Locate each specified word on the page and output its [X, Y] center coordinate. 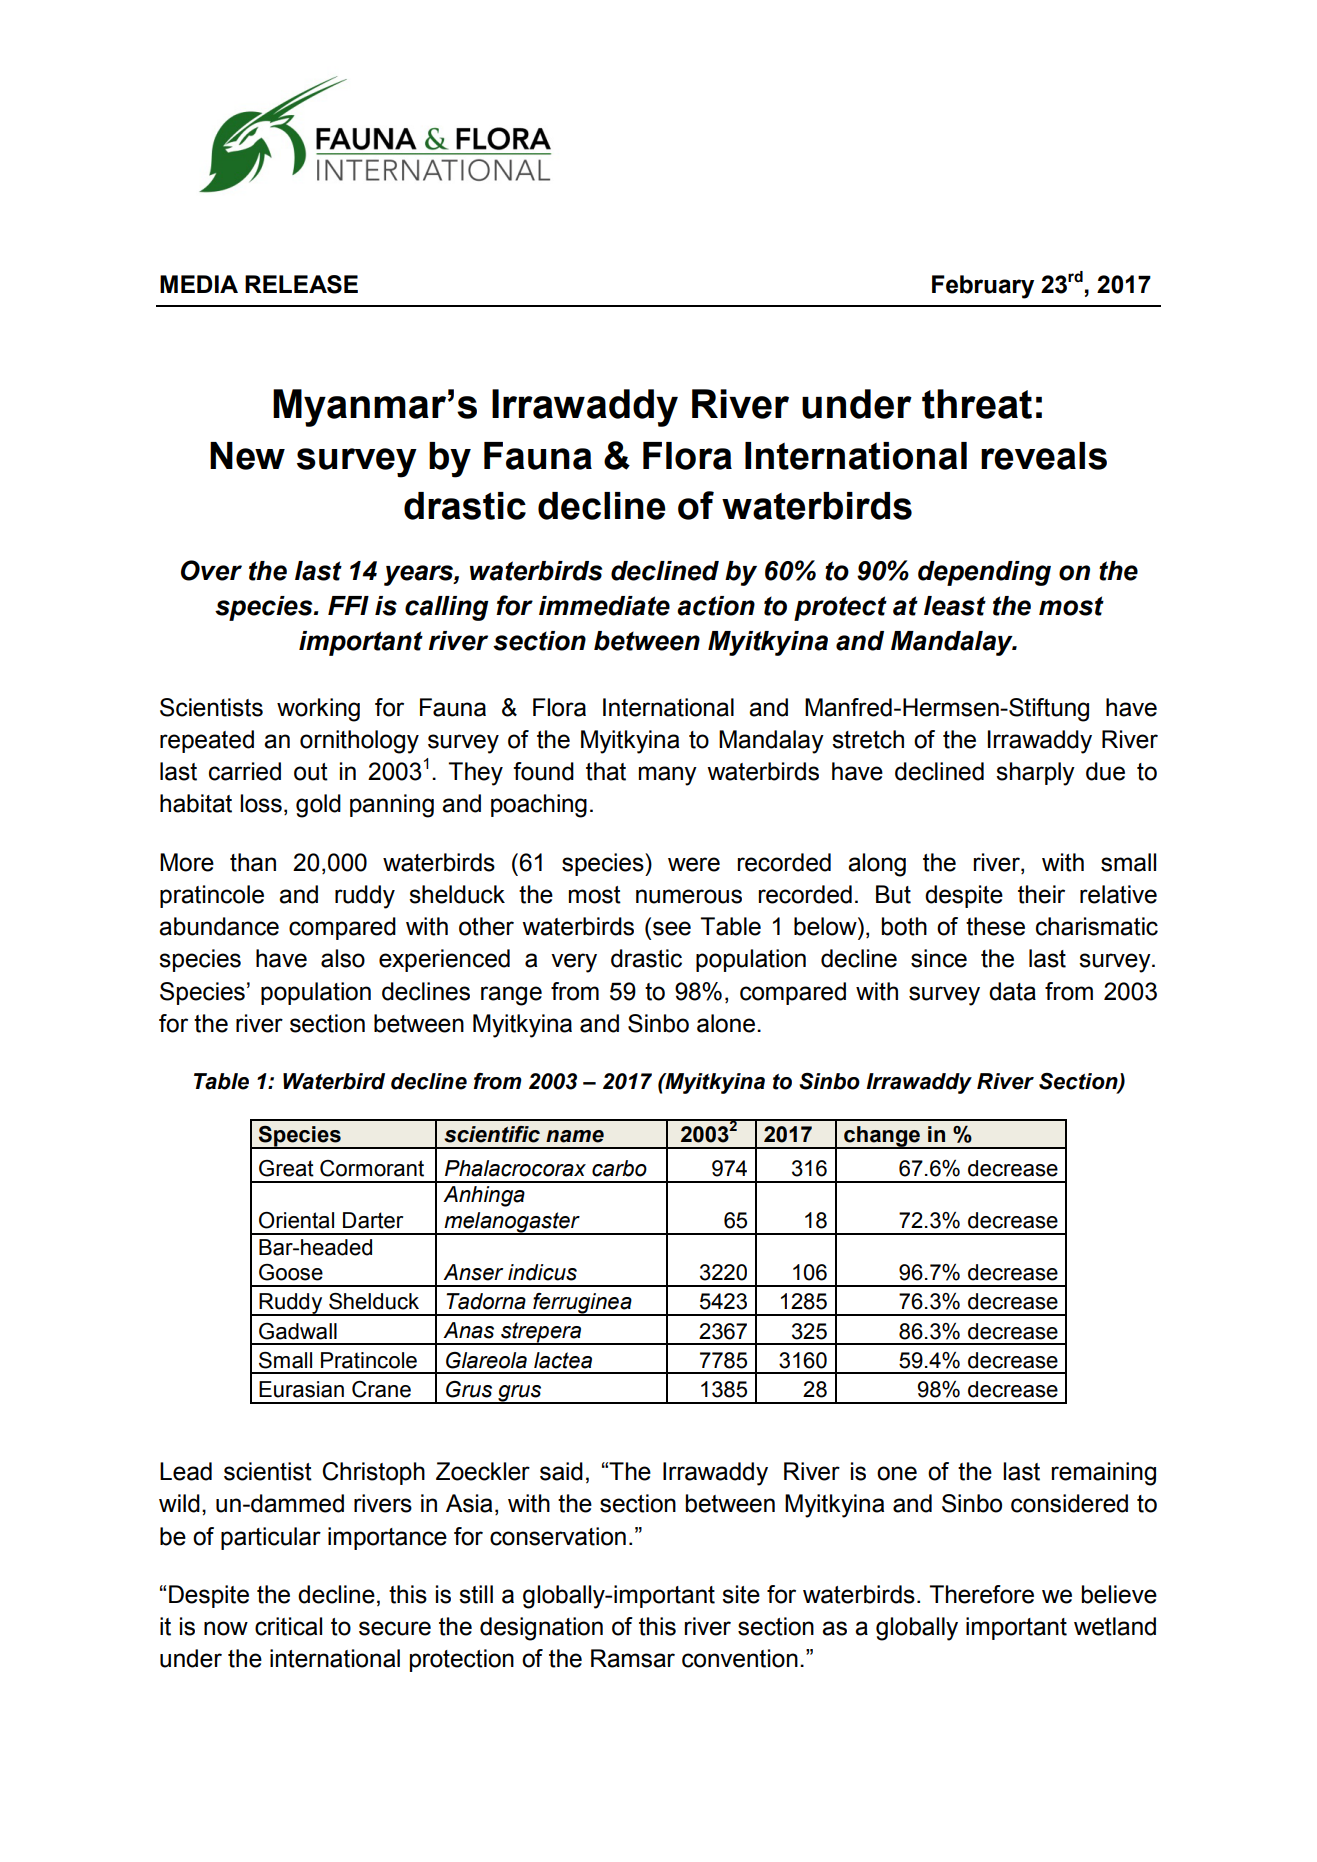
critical [288, 1626]
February [983, 287]
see [672, 928]
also [343, 958]
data [1012, 991]
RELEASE [301, 284]
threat [977, 404]
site [741, 1594]
